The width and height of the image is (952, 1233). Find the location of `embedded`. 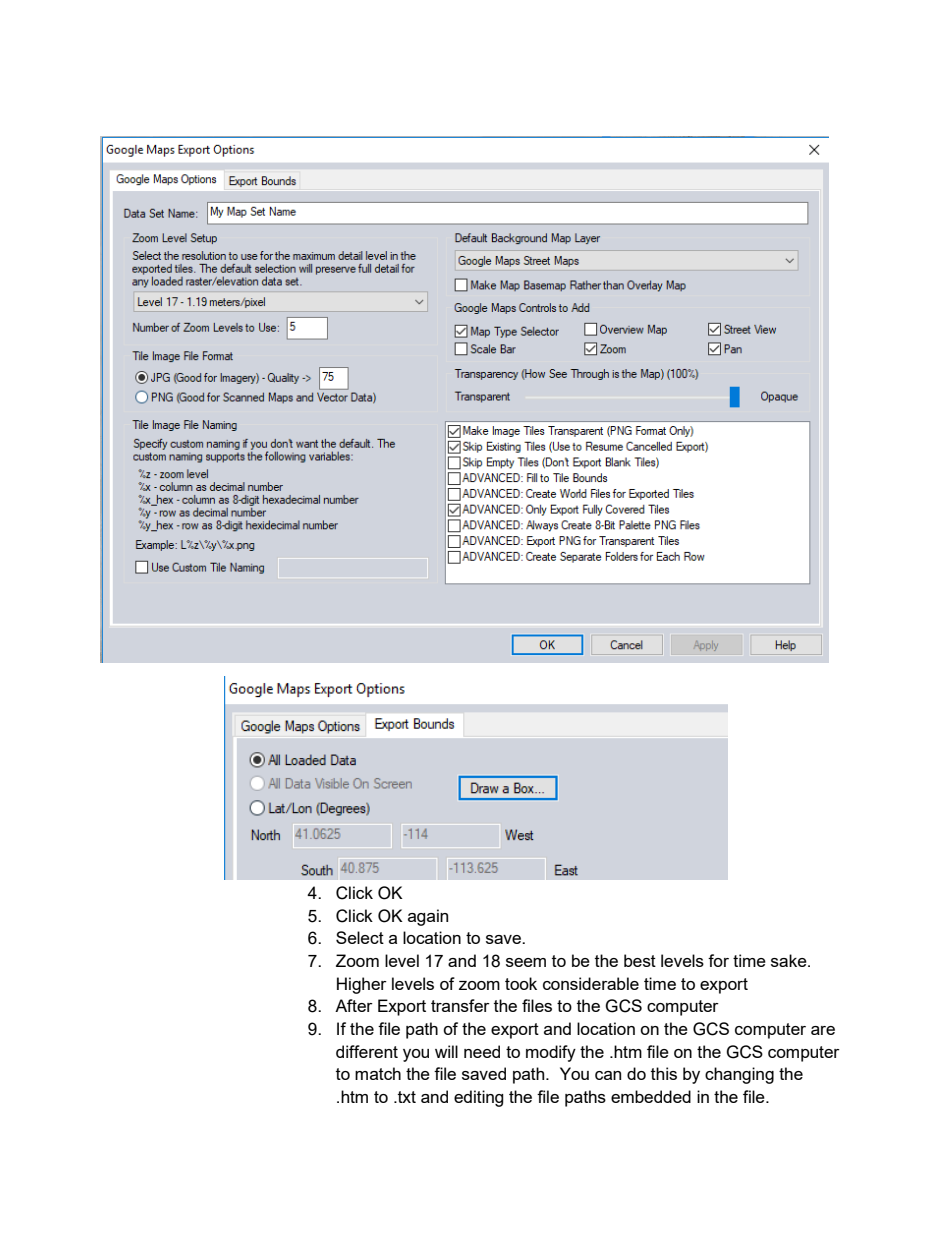

embedded is located at coordinates (651, 1096).
